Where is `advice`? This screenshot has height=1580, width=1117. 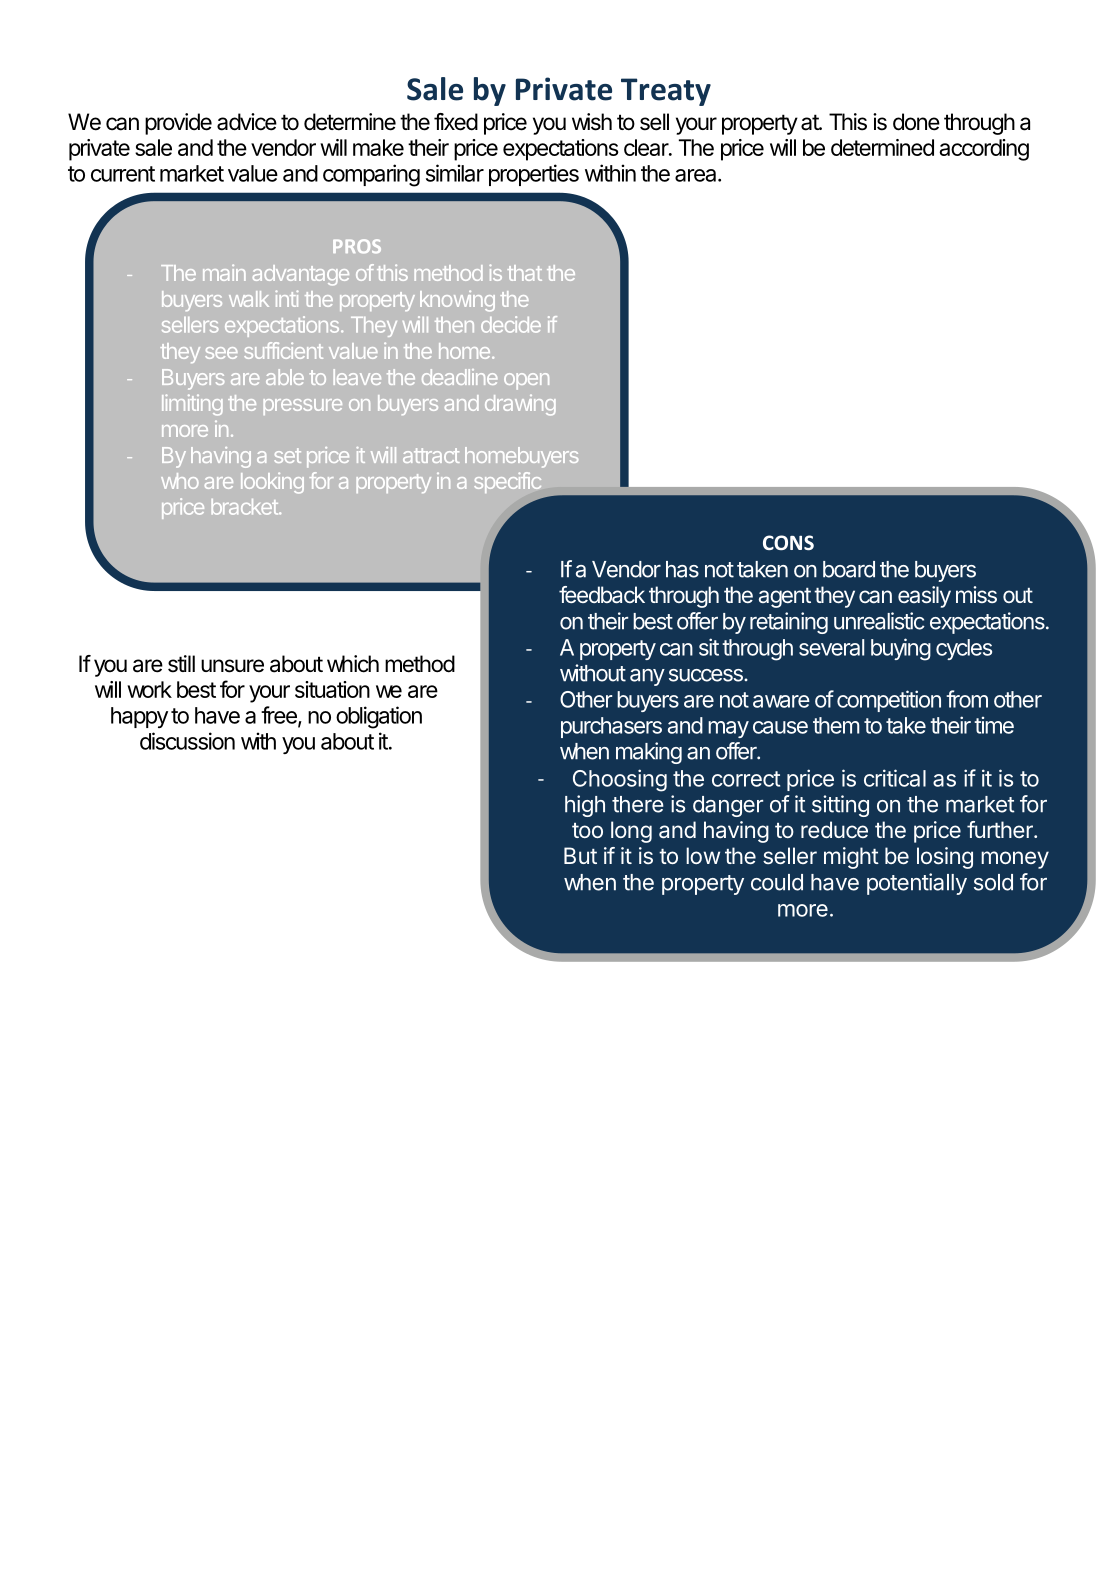
advice is located at coordinates (247, 122).
